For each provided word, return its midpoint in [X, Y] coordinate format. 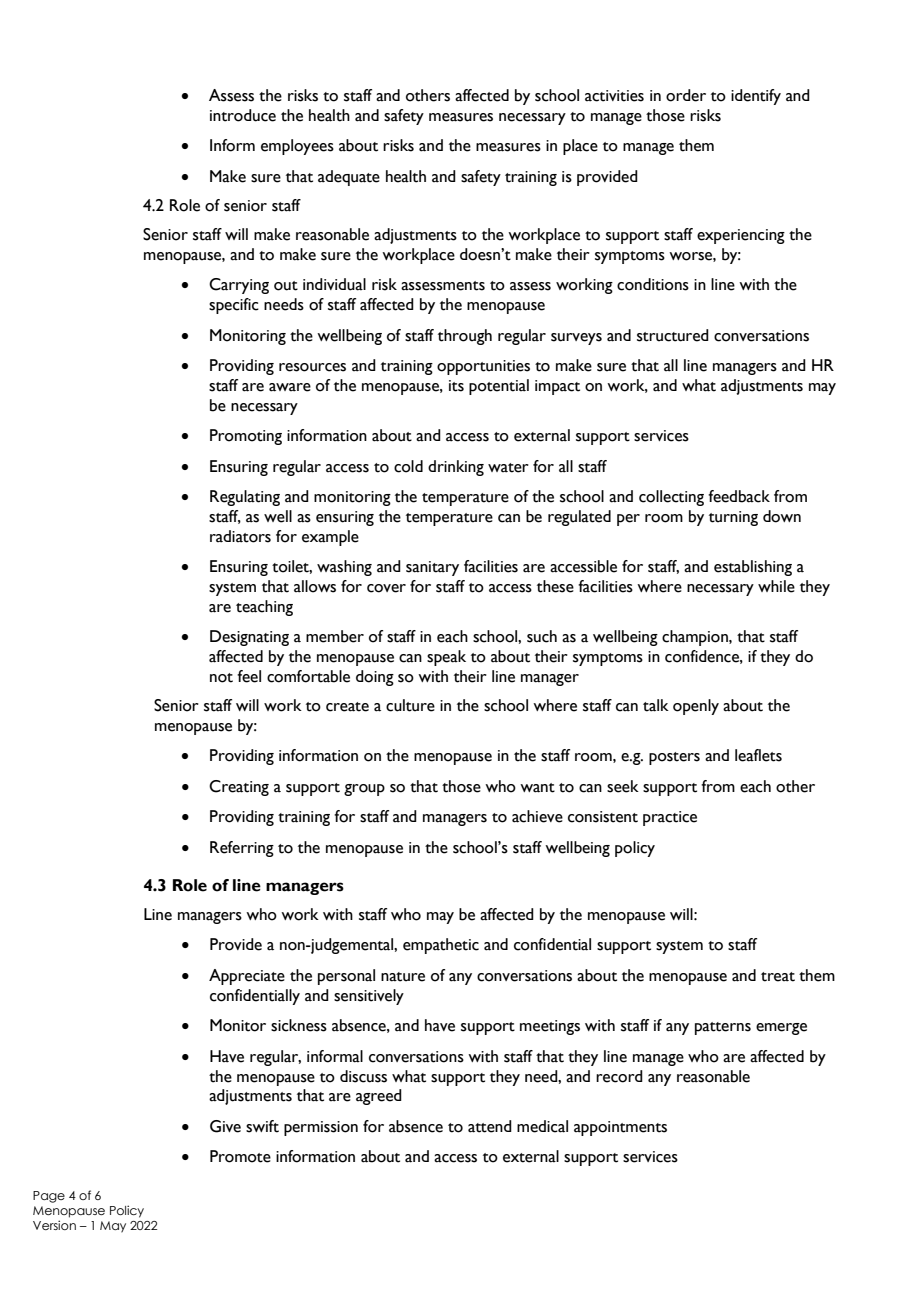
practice [670, 818]
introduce [243, 115]
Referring [242, 849]
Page [49, 1197]
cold [408, 466]
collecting [671, 498]
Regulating [245, 498]
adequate [349, 178]
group [364, 790]
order [686, 95]
